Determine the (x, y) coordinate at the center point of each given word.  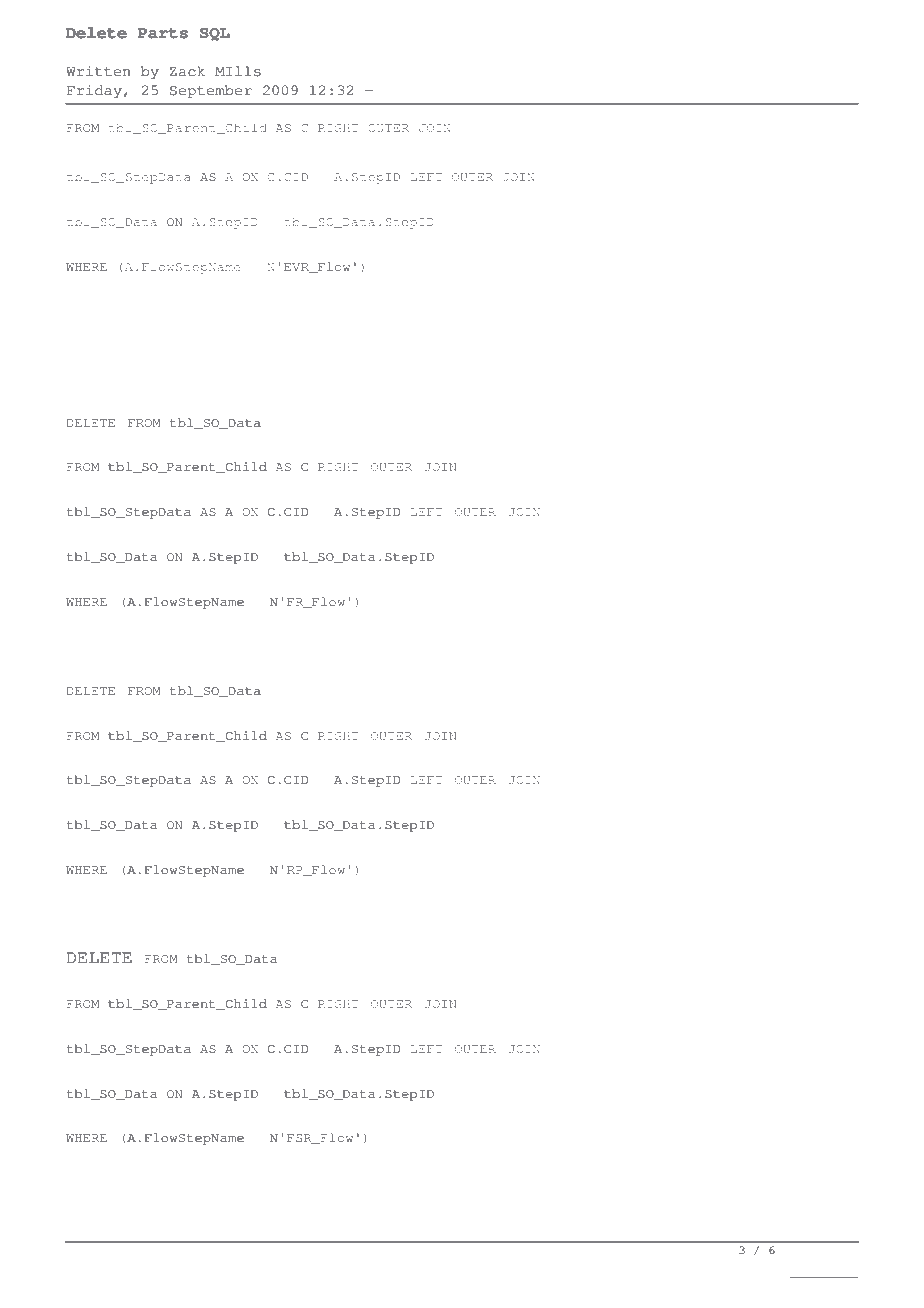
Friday (94, 91)
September (211, 91)
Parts (163, 33)
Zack (187, 71)
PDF (845, 1273)
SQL (215, 34)
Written (98, 71)
